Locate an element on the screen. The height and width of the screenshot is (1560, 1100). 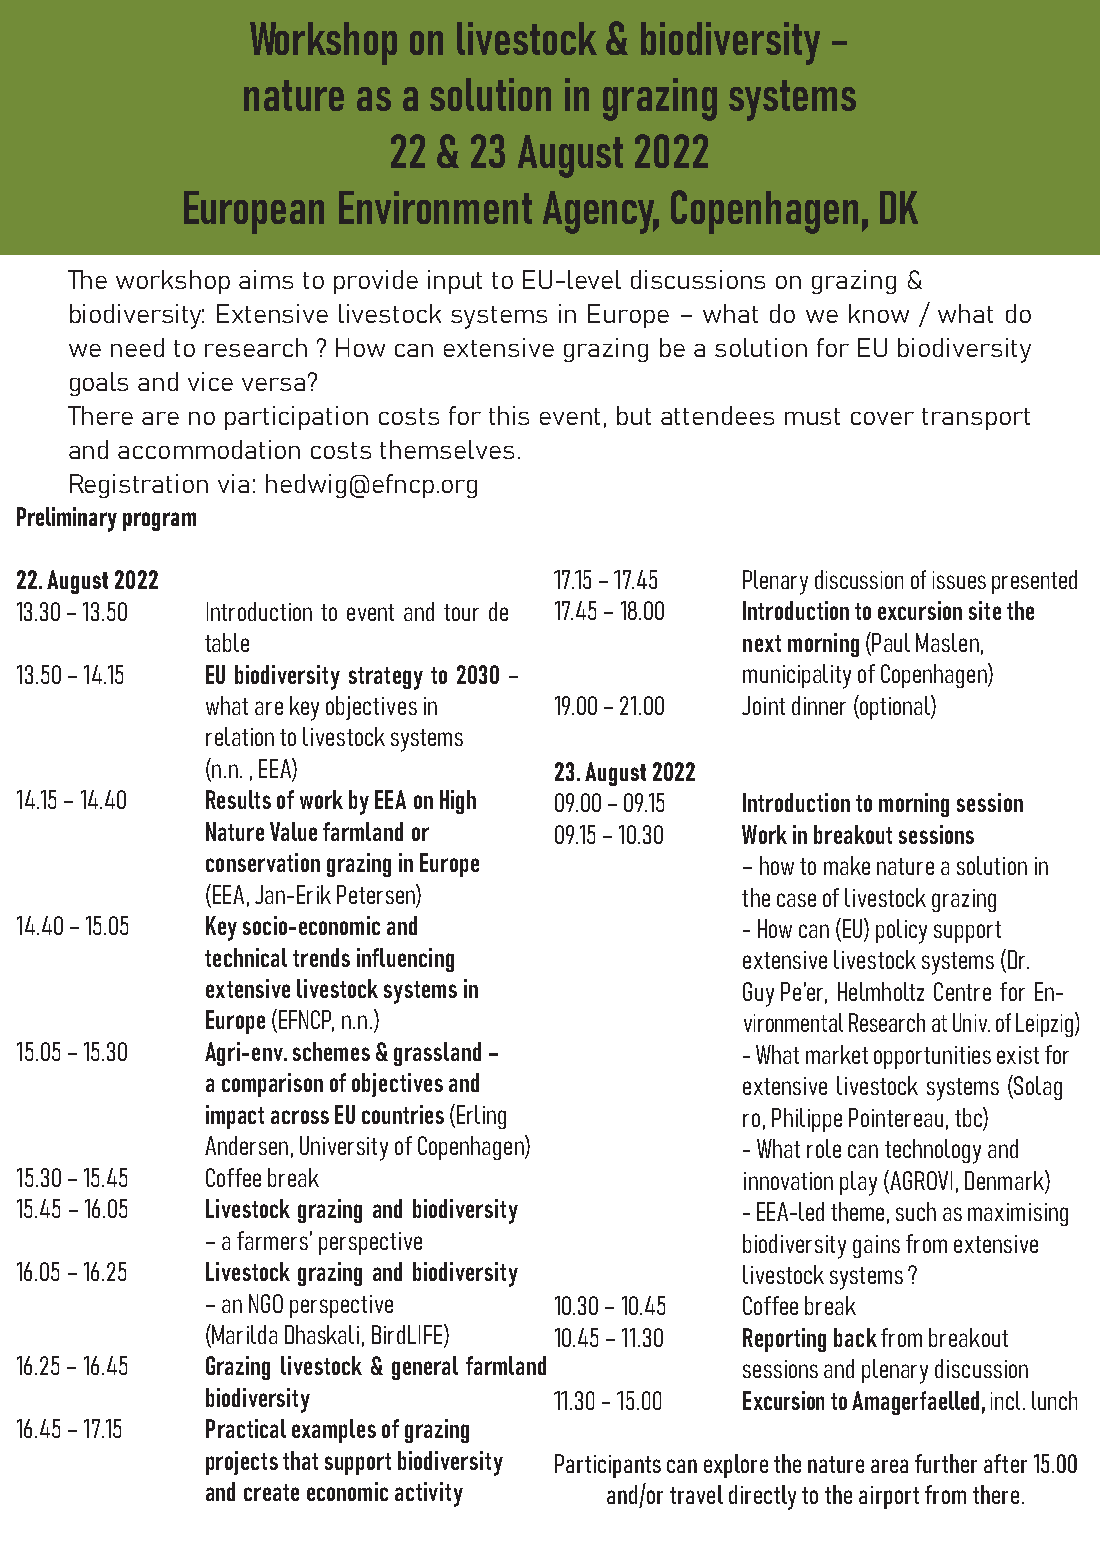
input is located at coordinates (455, 282).
